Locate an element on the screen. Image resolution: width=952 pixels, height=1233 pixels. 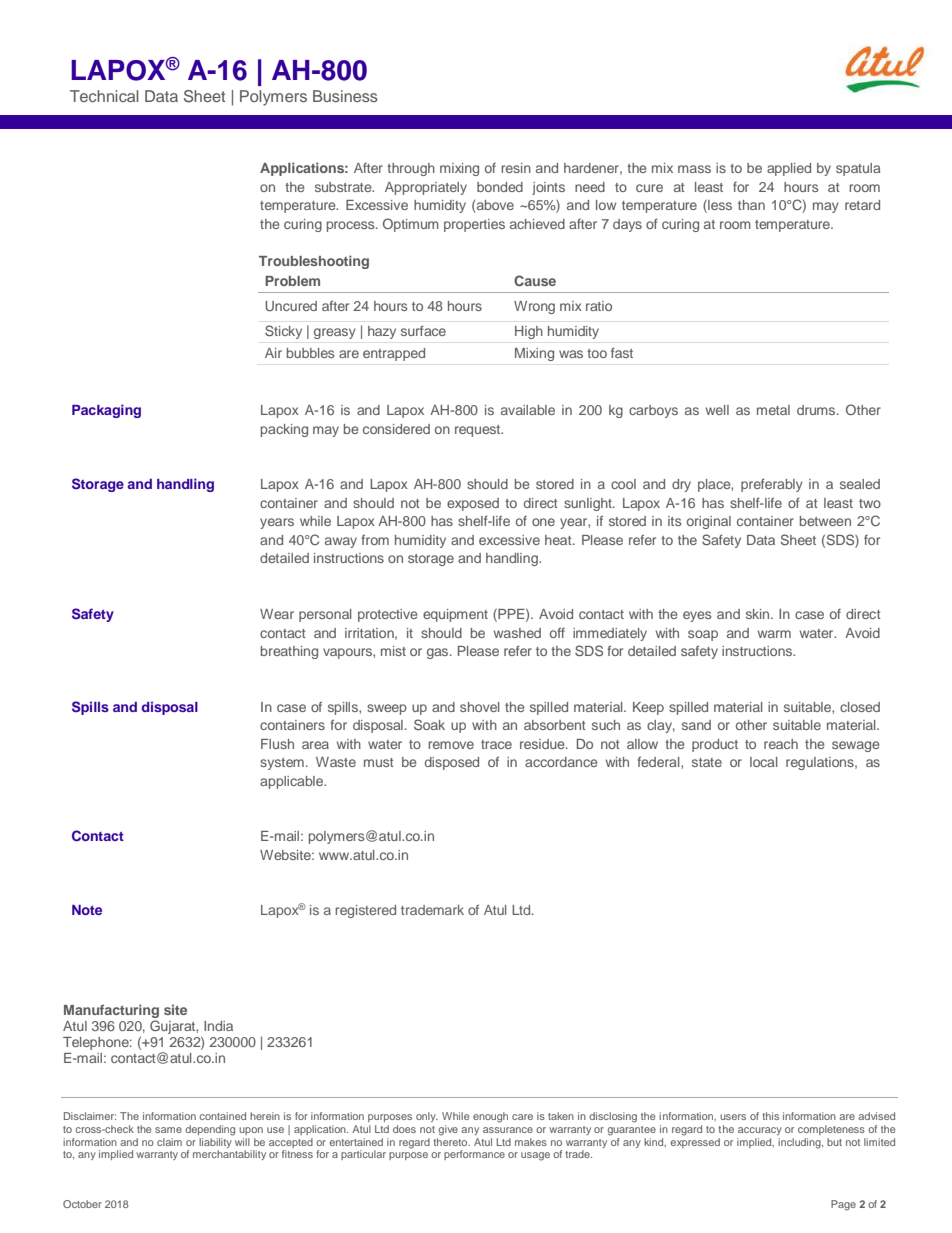
Note is located at coordinates (87, 910).
